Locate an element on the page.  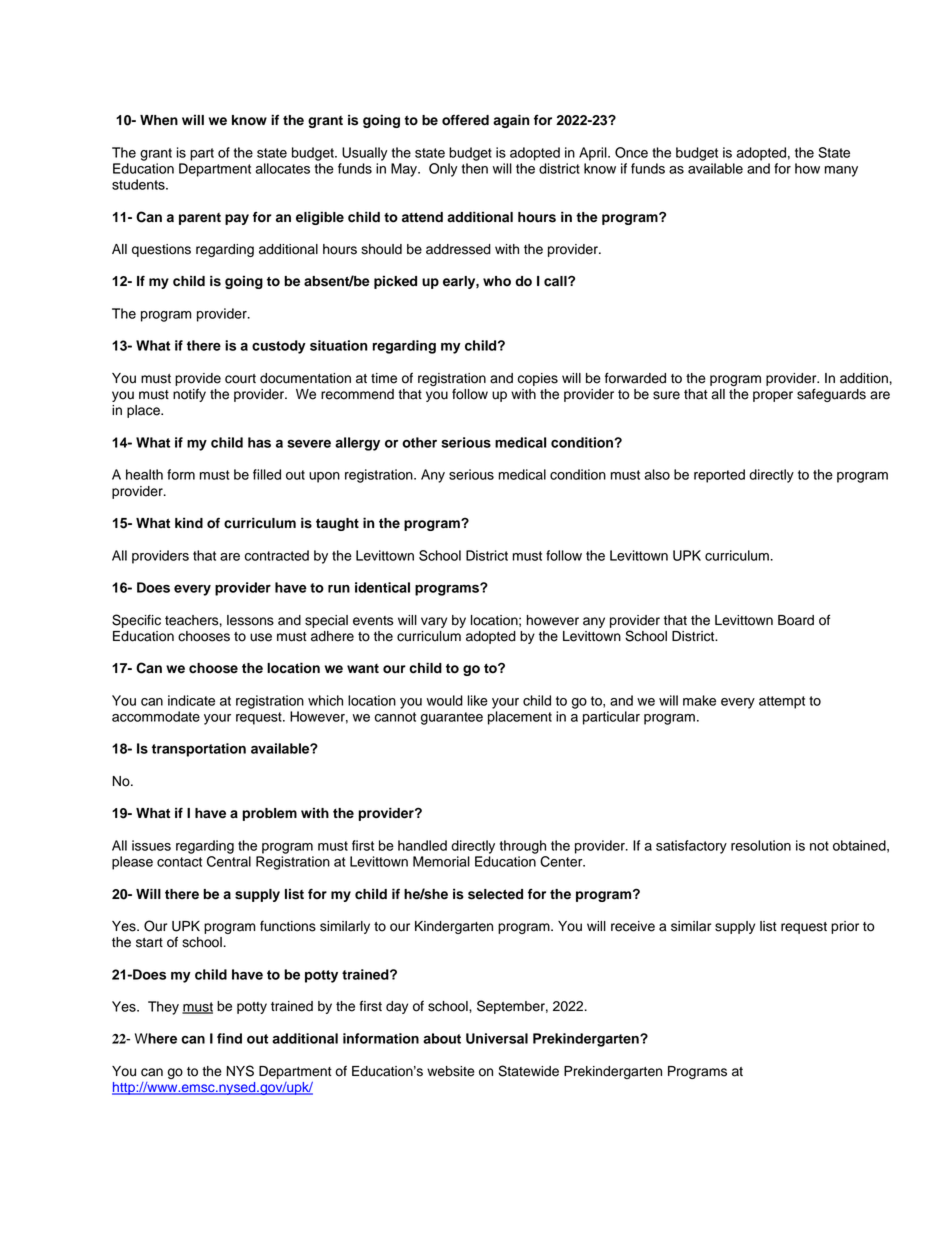
vary is located at coordinates (434, 622).
